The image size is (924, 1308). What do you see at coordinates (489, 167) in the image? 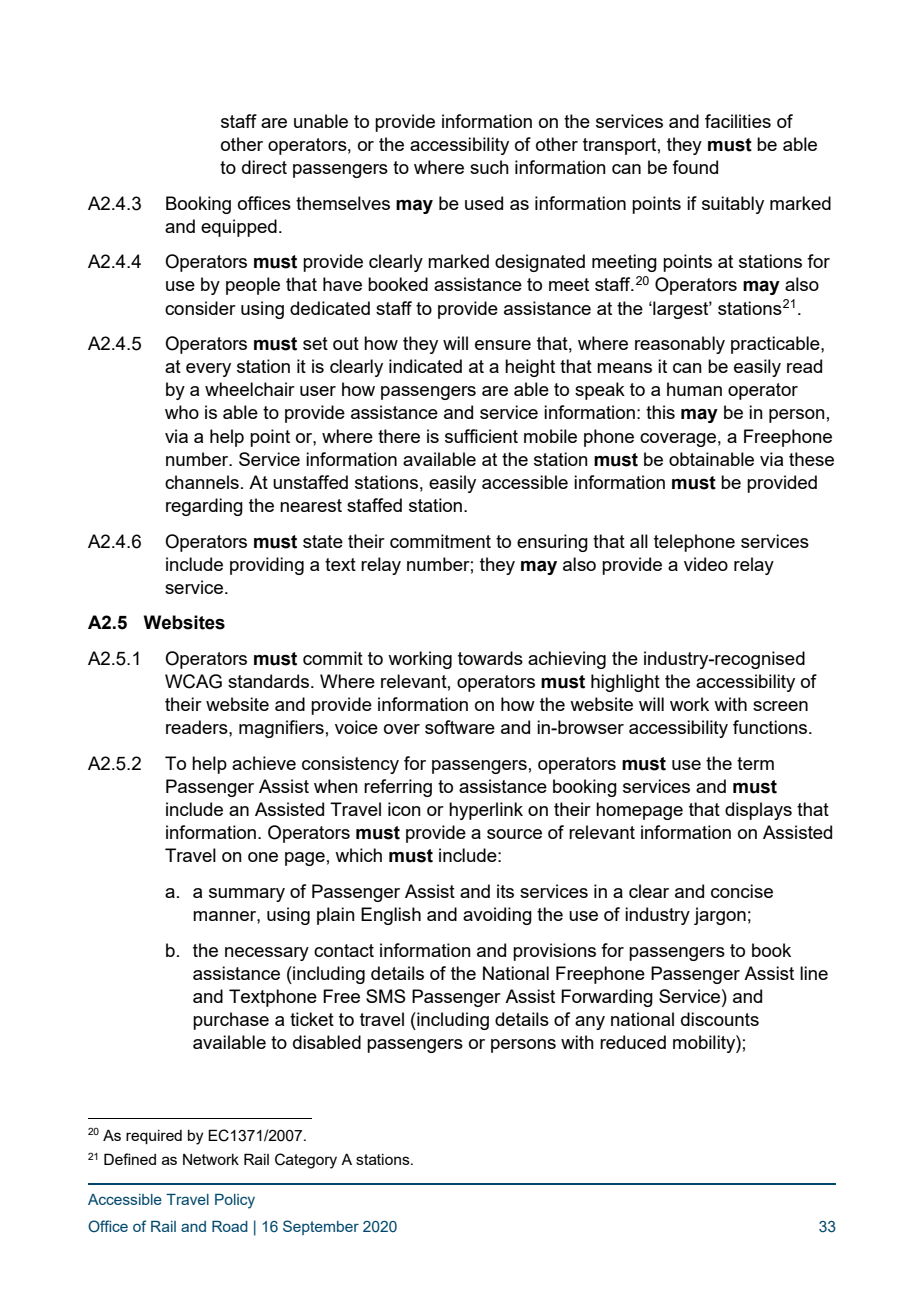
I see `such` at bounding box center [489, 167].
